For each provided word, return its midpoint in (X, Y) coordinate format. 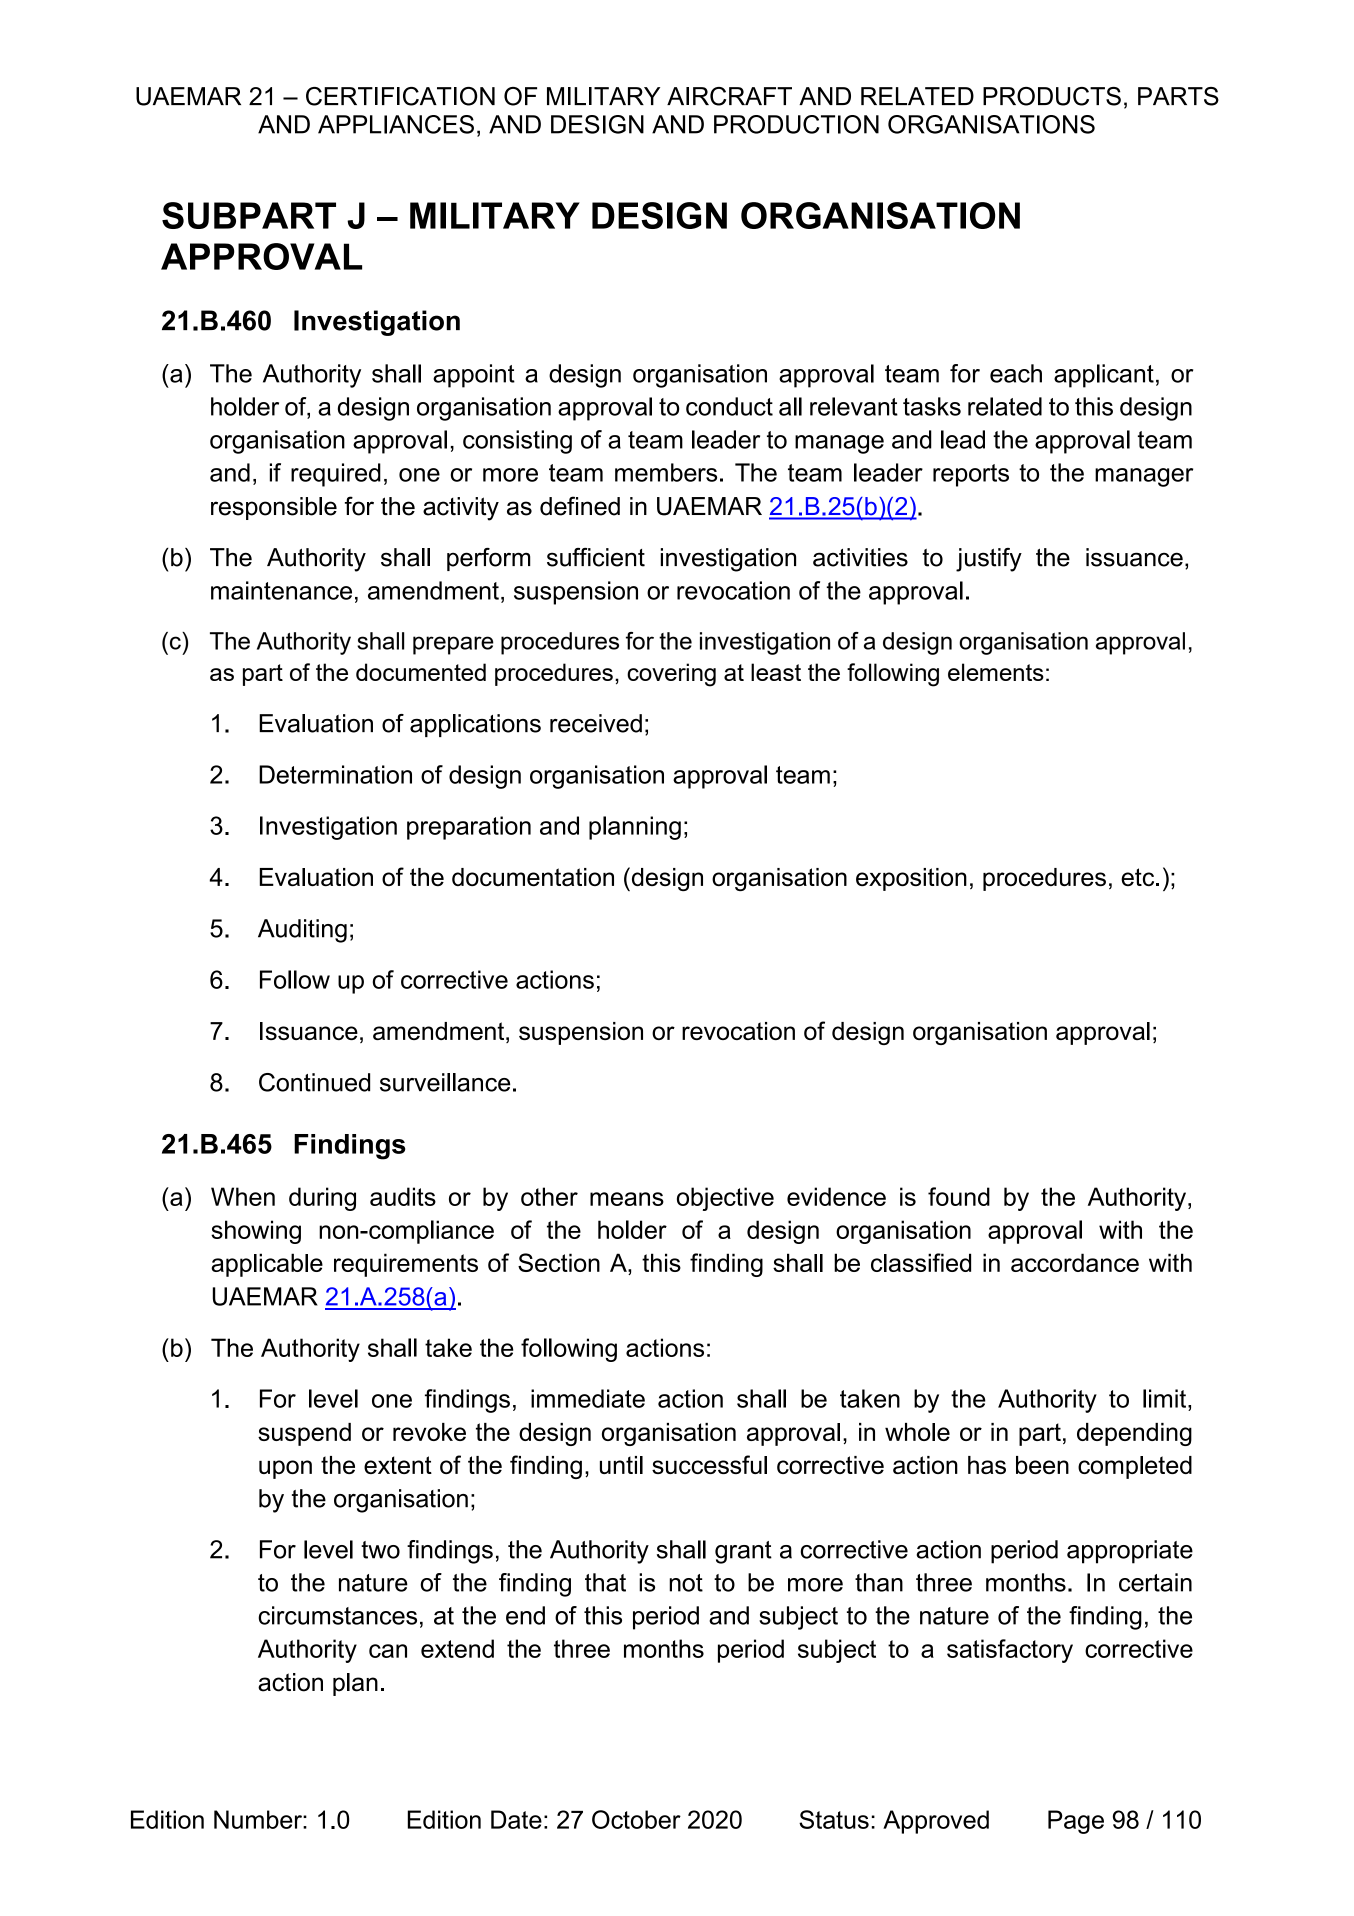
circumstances (337, 1615)
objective (725, 1199)
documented (421, 672)
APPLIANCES (396, 124)
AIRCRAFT (729, 96)
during (322, 1199)
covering (671, 675)
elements (996, 672)
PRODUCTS (1052, 96)
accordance (1075, 1262)
